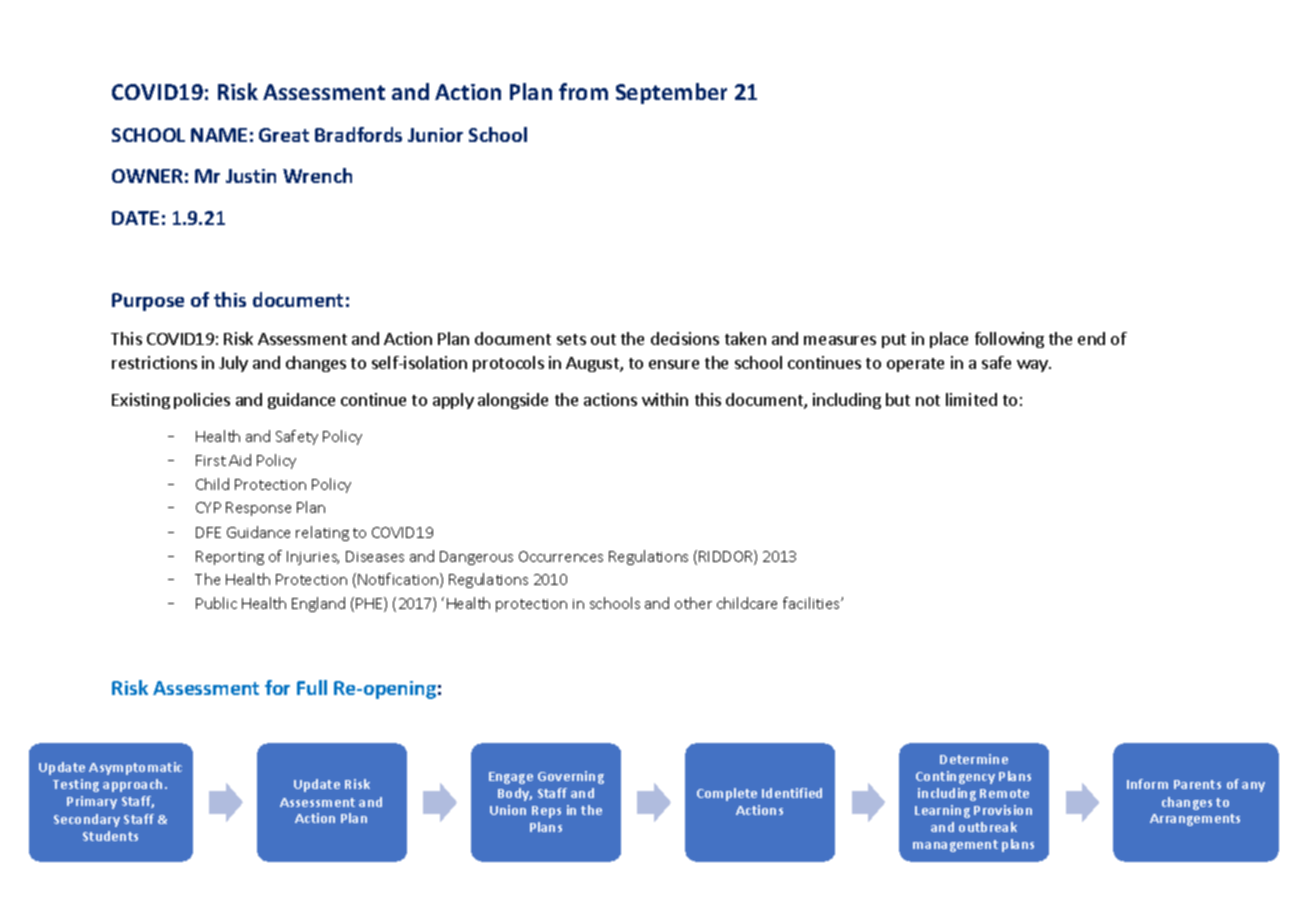 The image size is (1308, 924). I want to click on Complete, so click(727, 794).
